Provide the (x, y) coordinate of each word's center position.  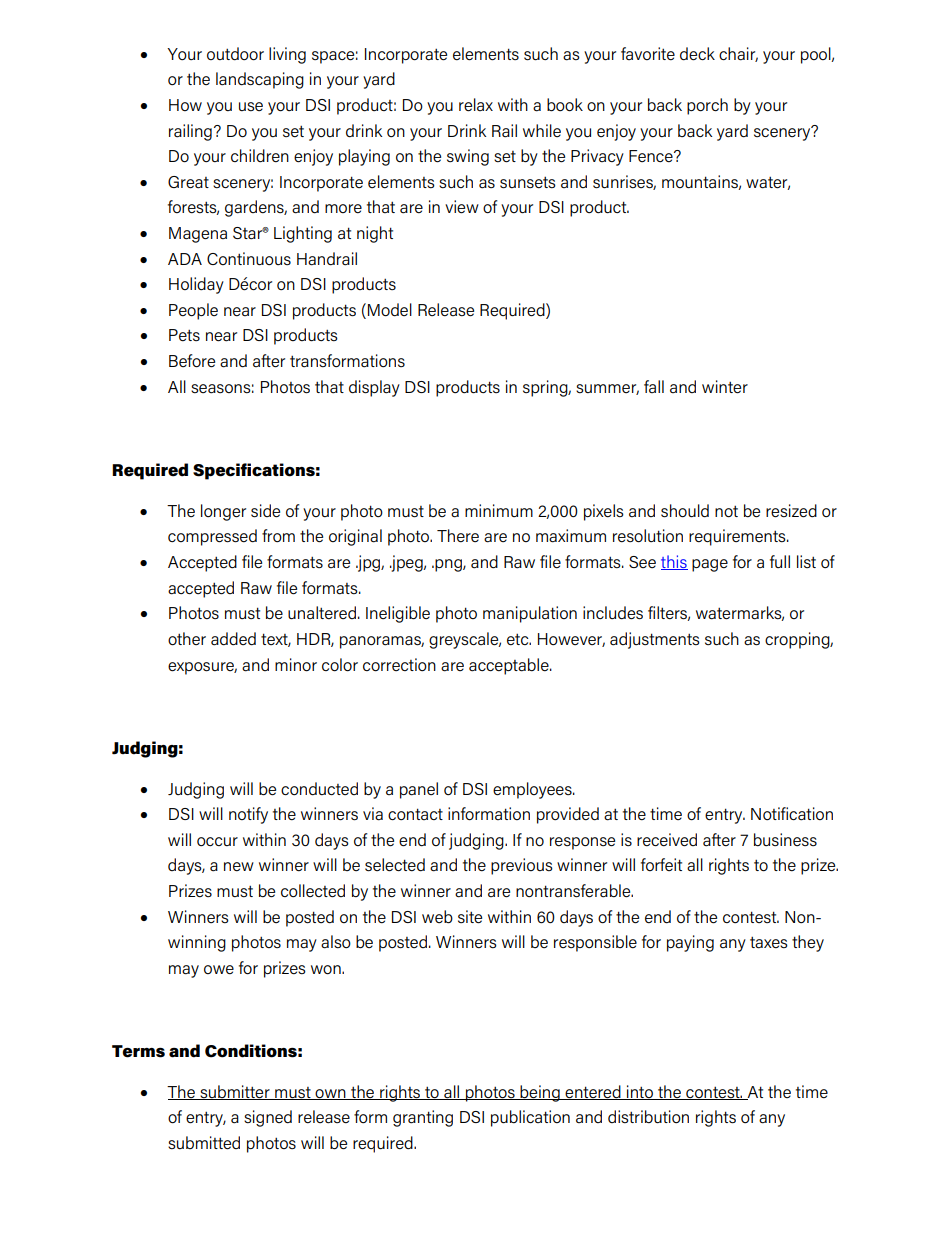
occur (217, 841)
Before (192, 361)
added (233, 639)
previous (522, 866)
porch (707, 106)
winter (725, 387)
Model (390, 310)
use (251, 106)
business (785, 839)
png (449, 565)
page (710, 565)
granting (423, 1118)
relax (476, 105)
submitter (235, 1092)
